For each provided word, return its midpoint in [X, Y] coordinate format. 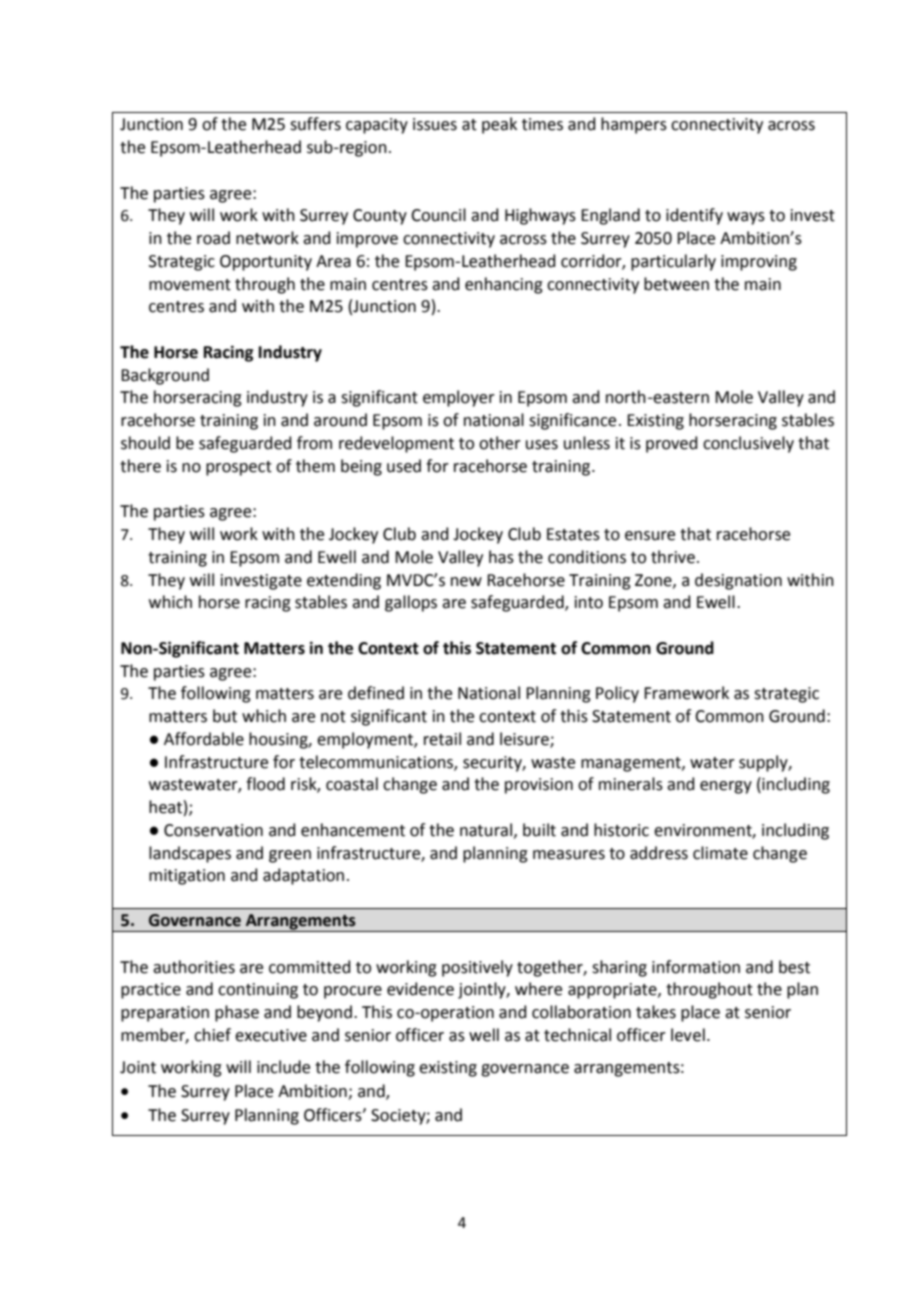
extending [344, 581]
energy [726, 787]
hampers [634, 125]
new [466, 582]
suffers [315, 124]
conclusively [748, 444]
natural [486, 830]
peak [499, 125]
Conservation [213, 830]
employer [459, 398]
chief [212, 1035]
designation [738, 581]
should [145, 443]
